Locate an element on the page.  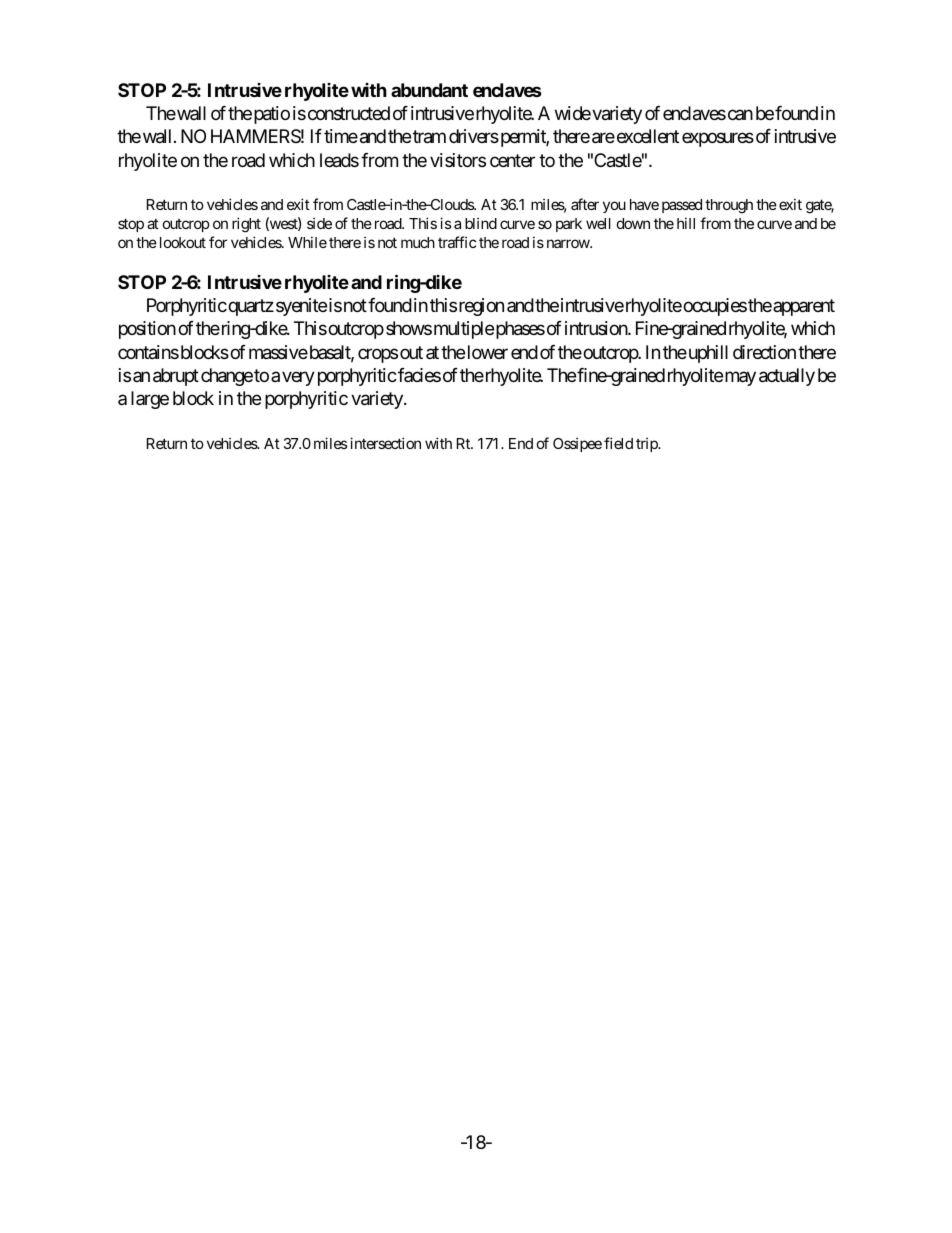
abundant is located at coordinates (429, 90).
